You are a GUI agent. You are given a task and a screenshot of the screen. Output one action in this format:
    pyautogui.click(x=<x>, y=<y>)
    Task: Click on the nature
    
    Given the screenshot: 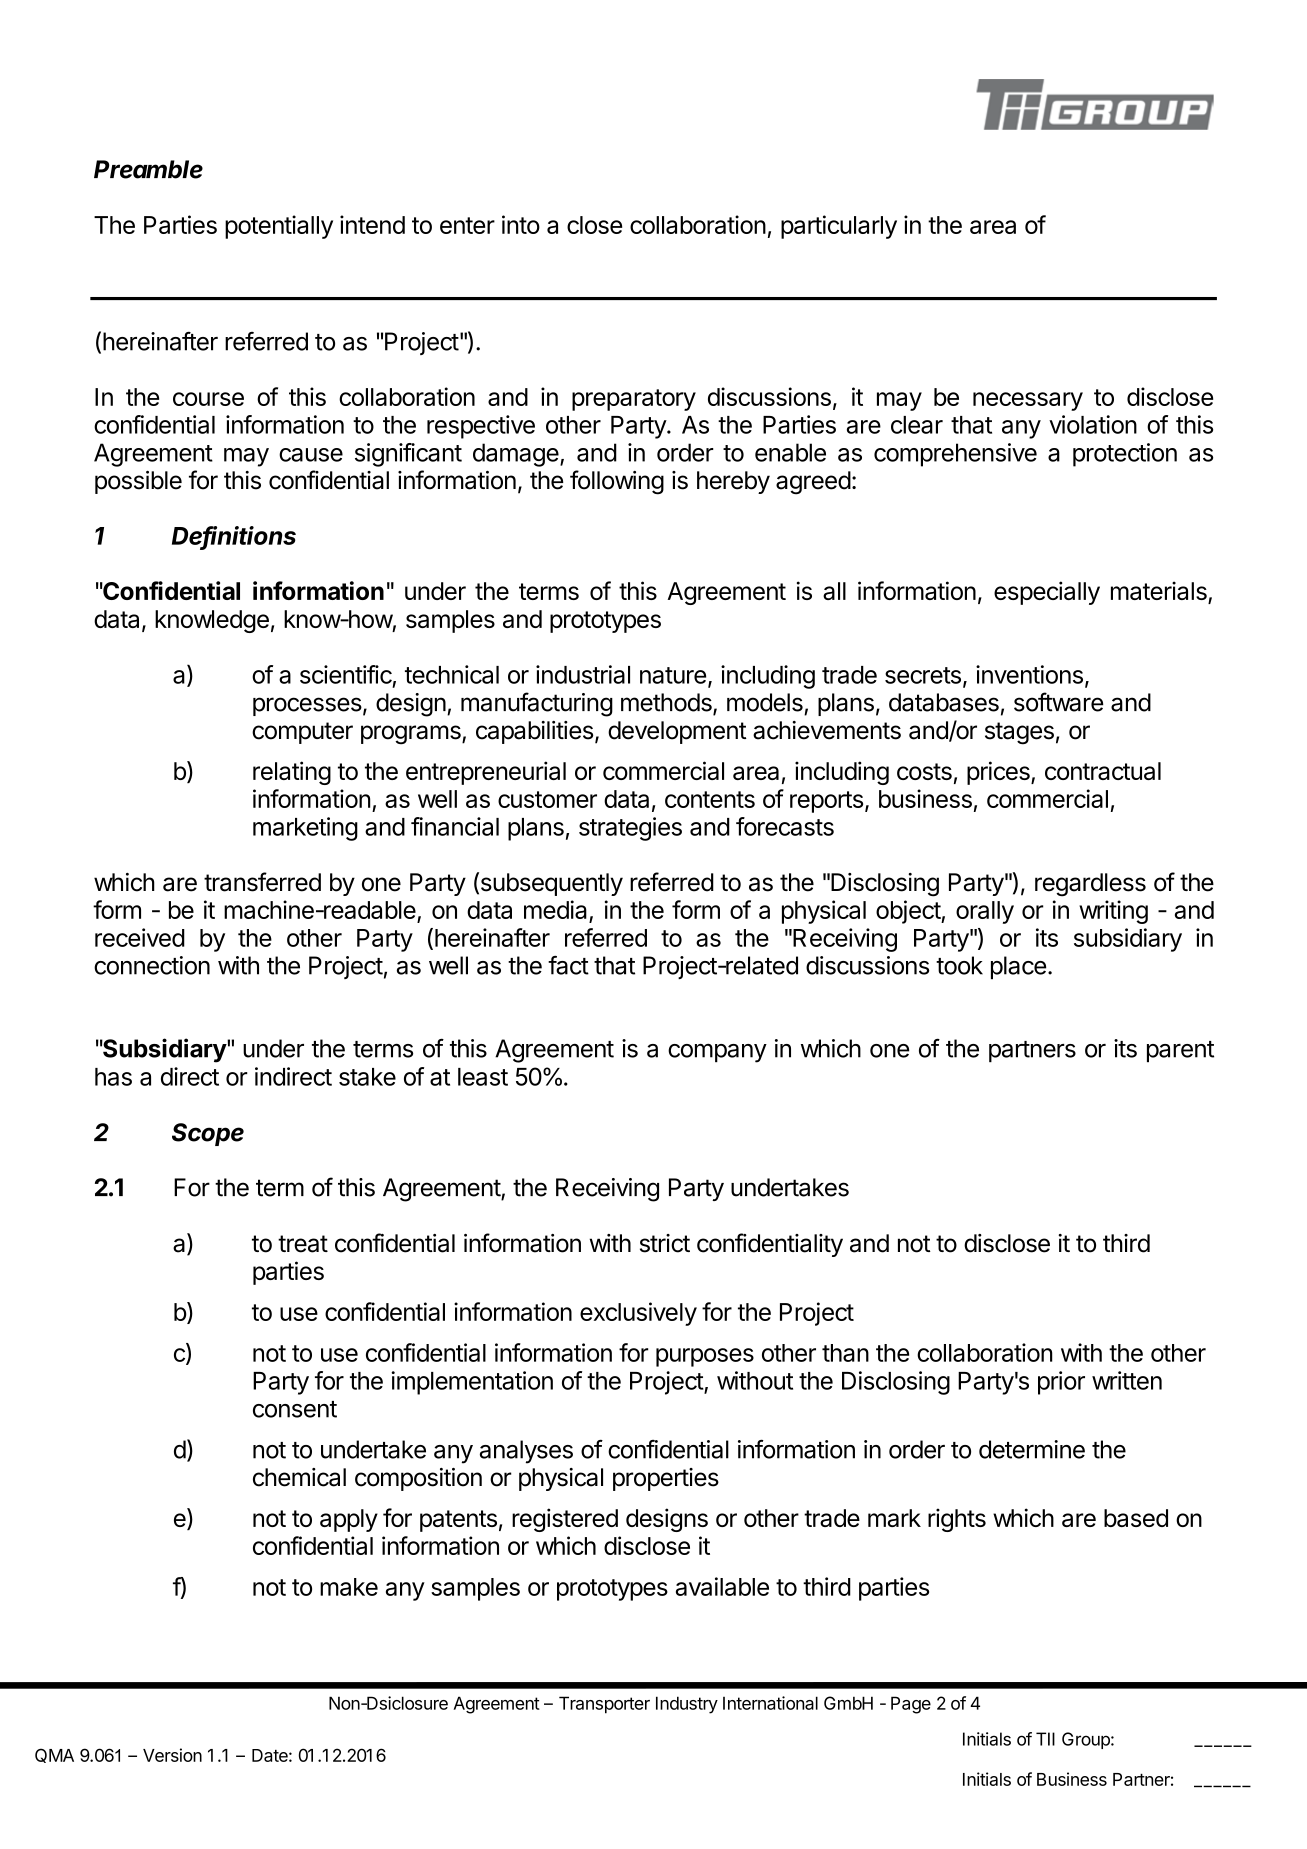 What is the action you would take?
    pyautogui.click(x=673, y=675)
